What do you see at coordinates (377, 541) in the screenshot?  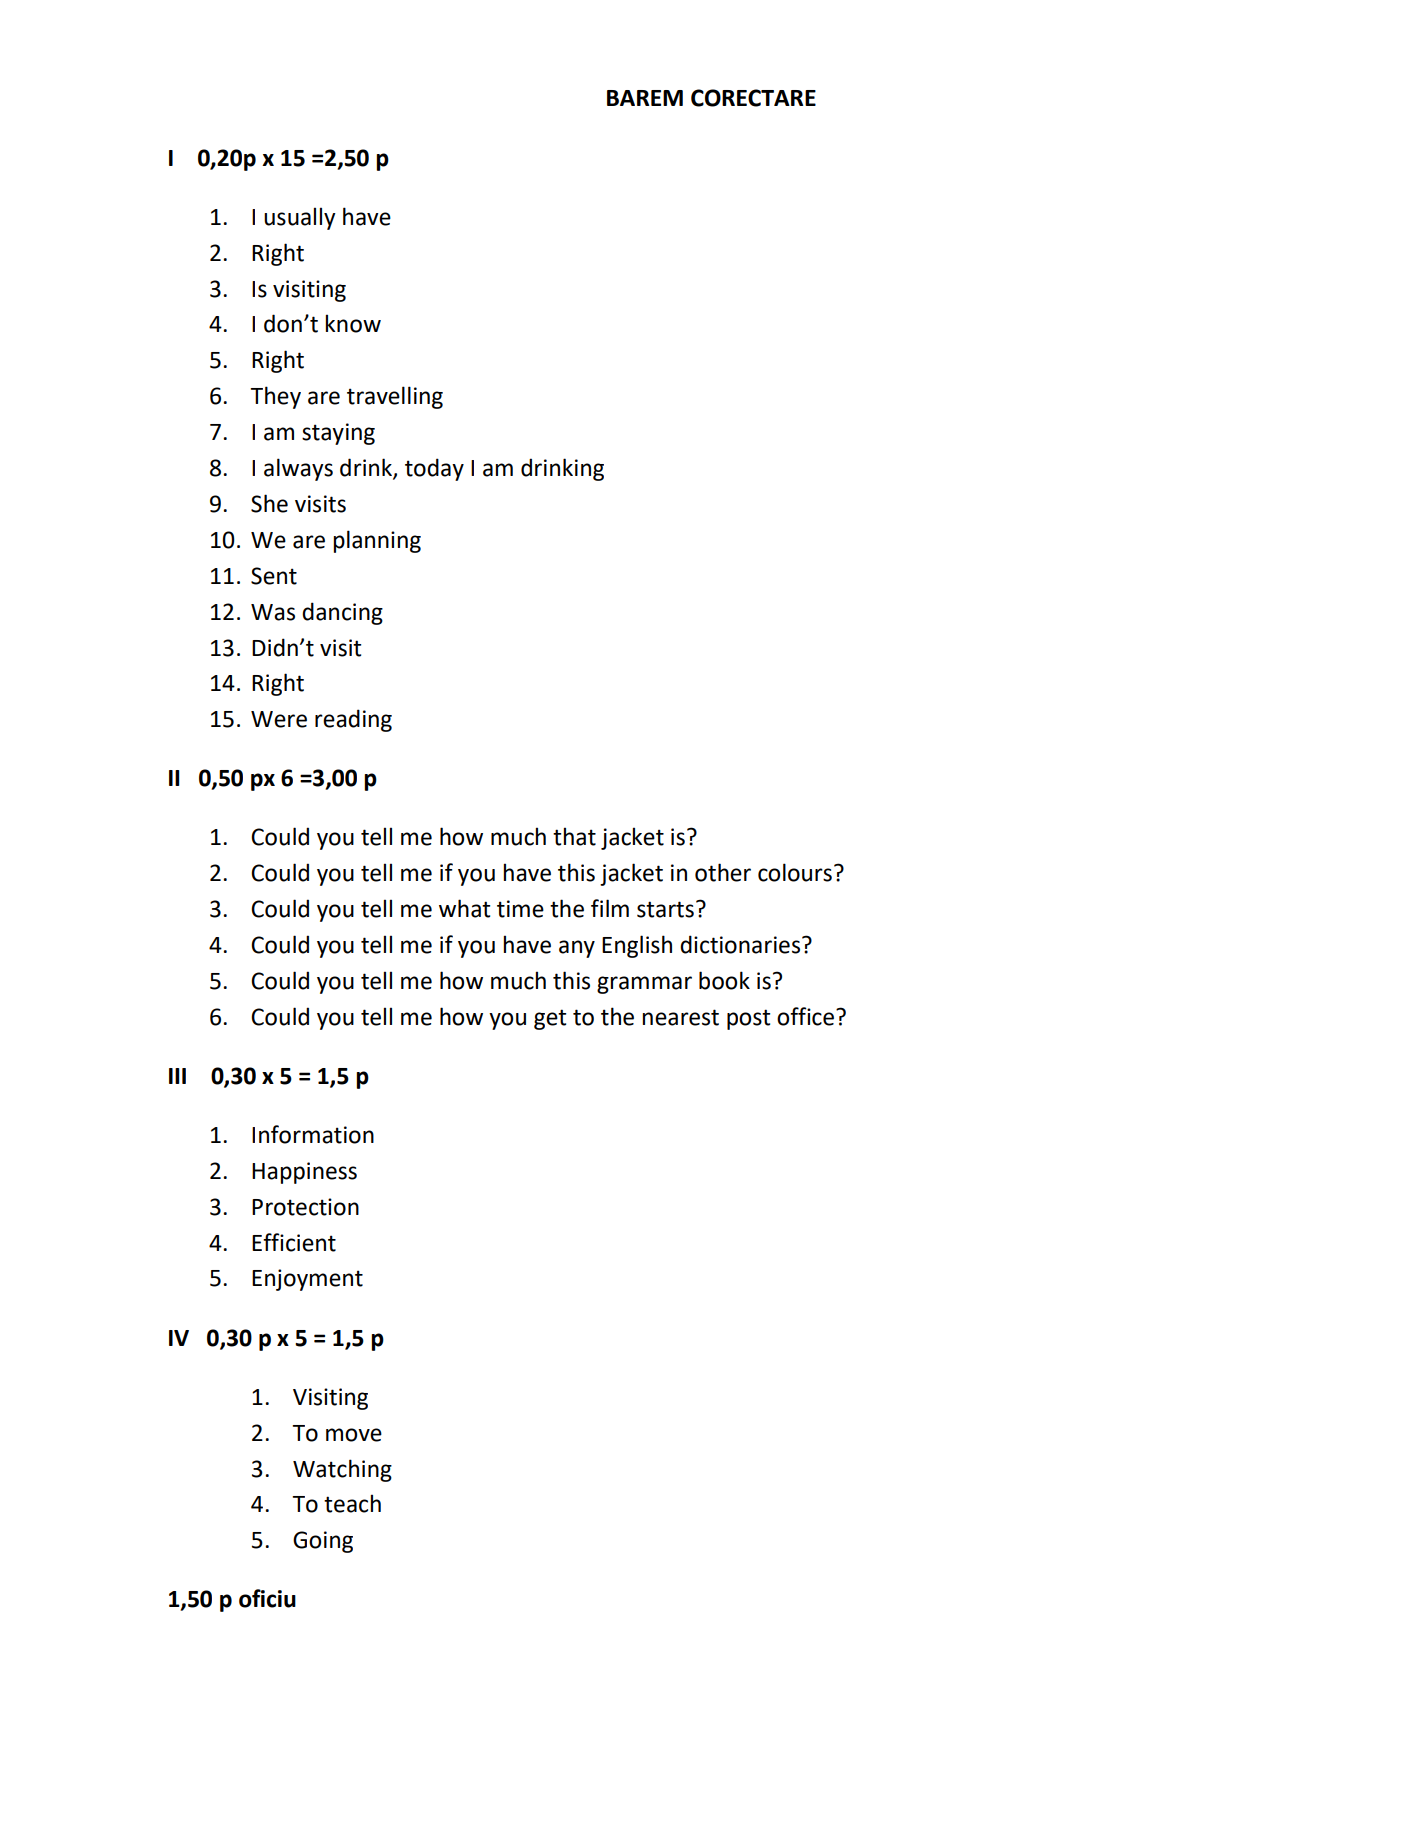 I see `planning` at bounding box center [377, 541].
